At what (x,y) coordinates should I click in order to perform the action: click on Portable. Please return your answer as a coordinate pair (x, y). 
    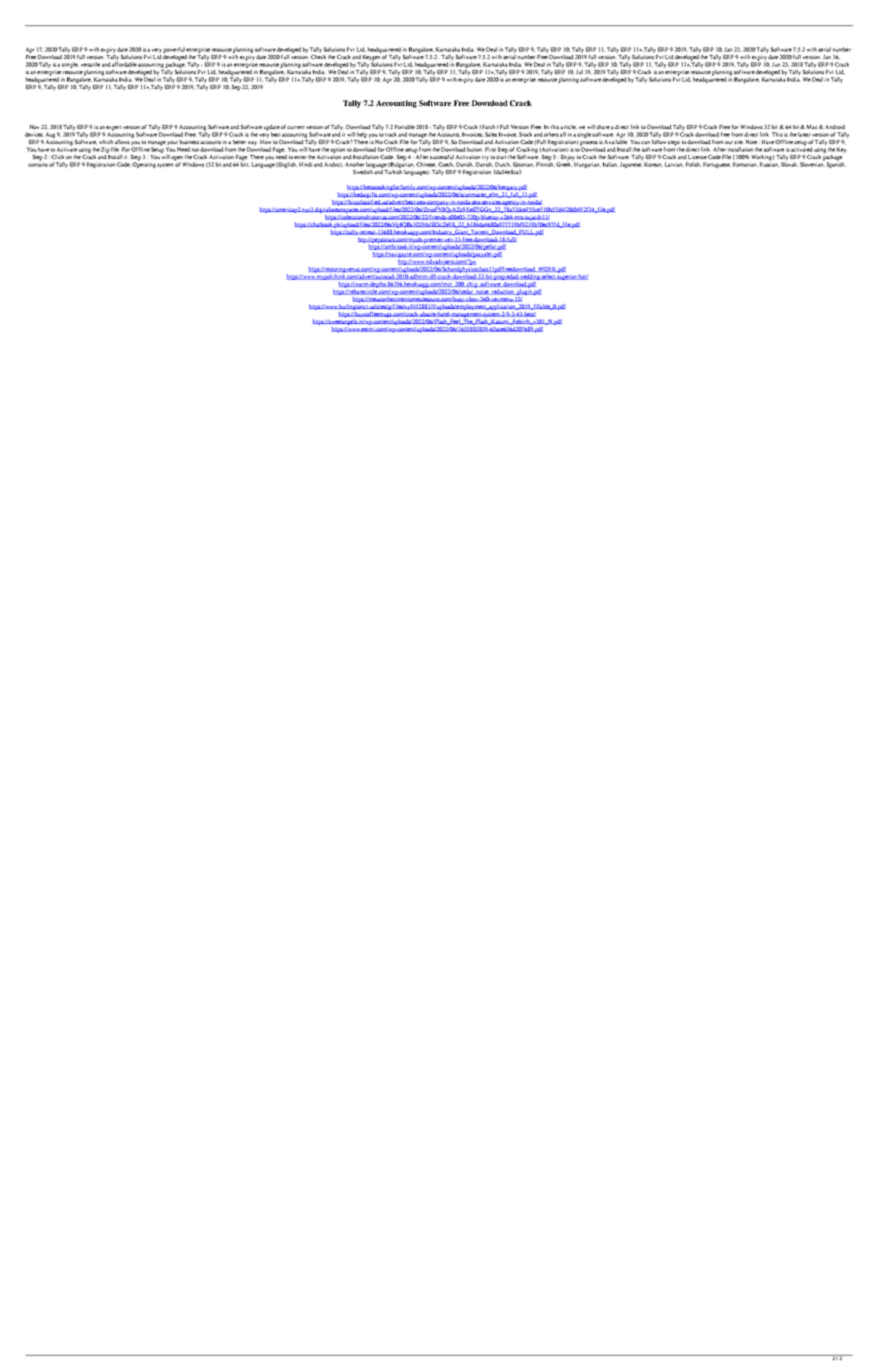
    Looking at the image, I should click on (405, 127).
